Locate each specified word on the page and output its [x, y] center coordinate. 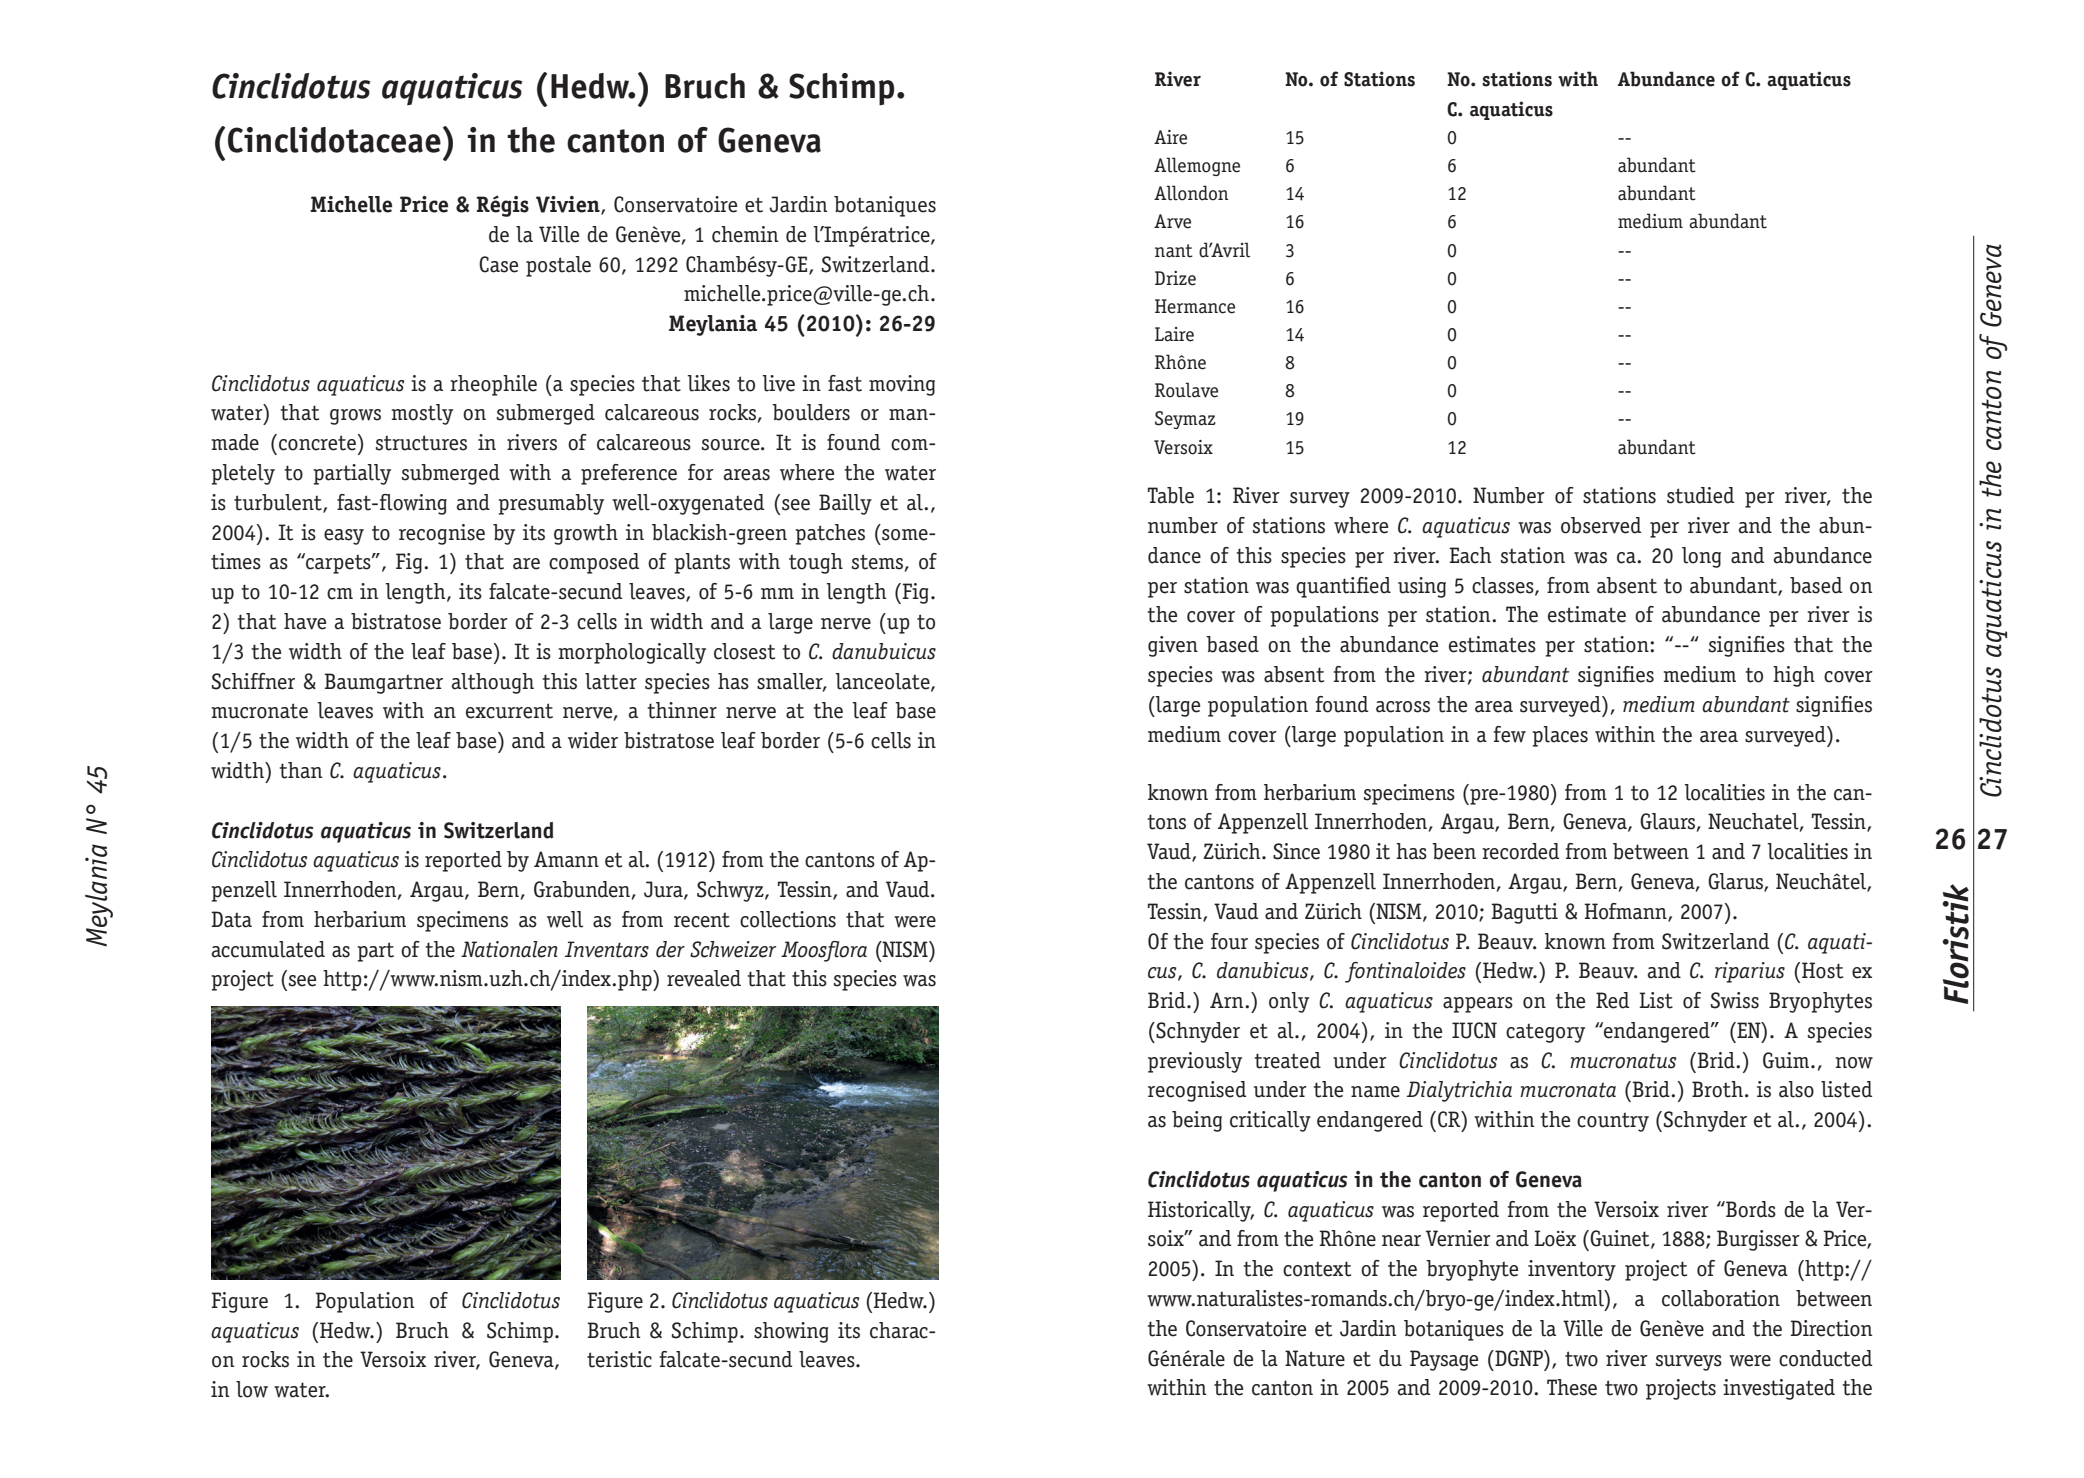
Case [498, 264]
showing [791, 1332]
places [1560, 736]
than [300, 770]
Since [1296, 851]
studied [1700, 495]
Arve [1172, 221]
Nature [1315, 1358]
